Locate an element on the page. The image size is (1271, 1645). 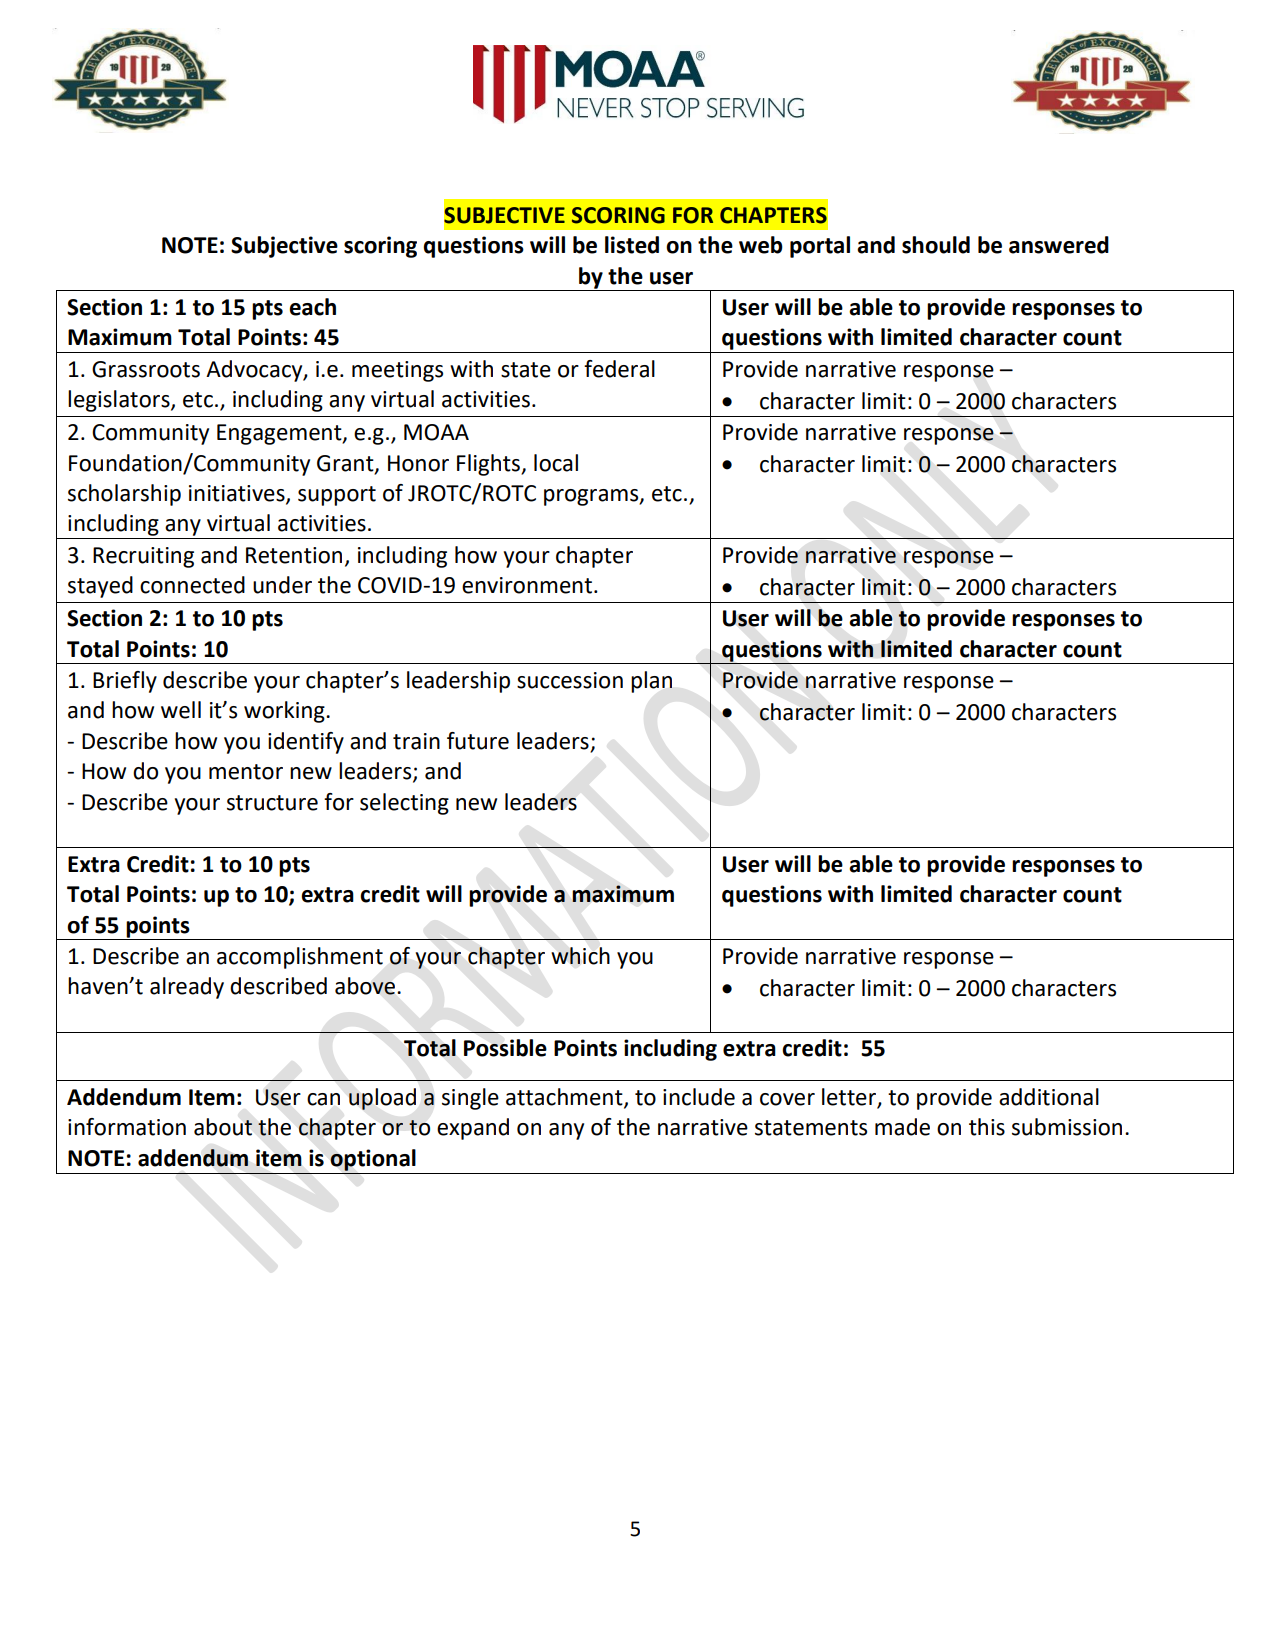
structure is located at coordinates (272, 803).
